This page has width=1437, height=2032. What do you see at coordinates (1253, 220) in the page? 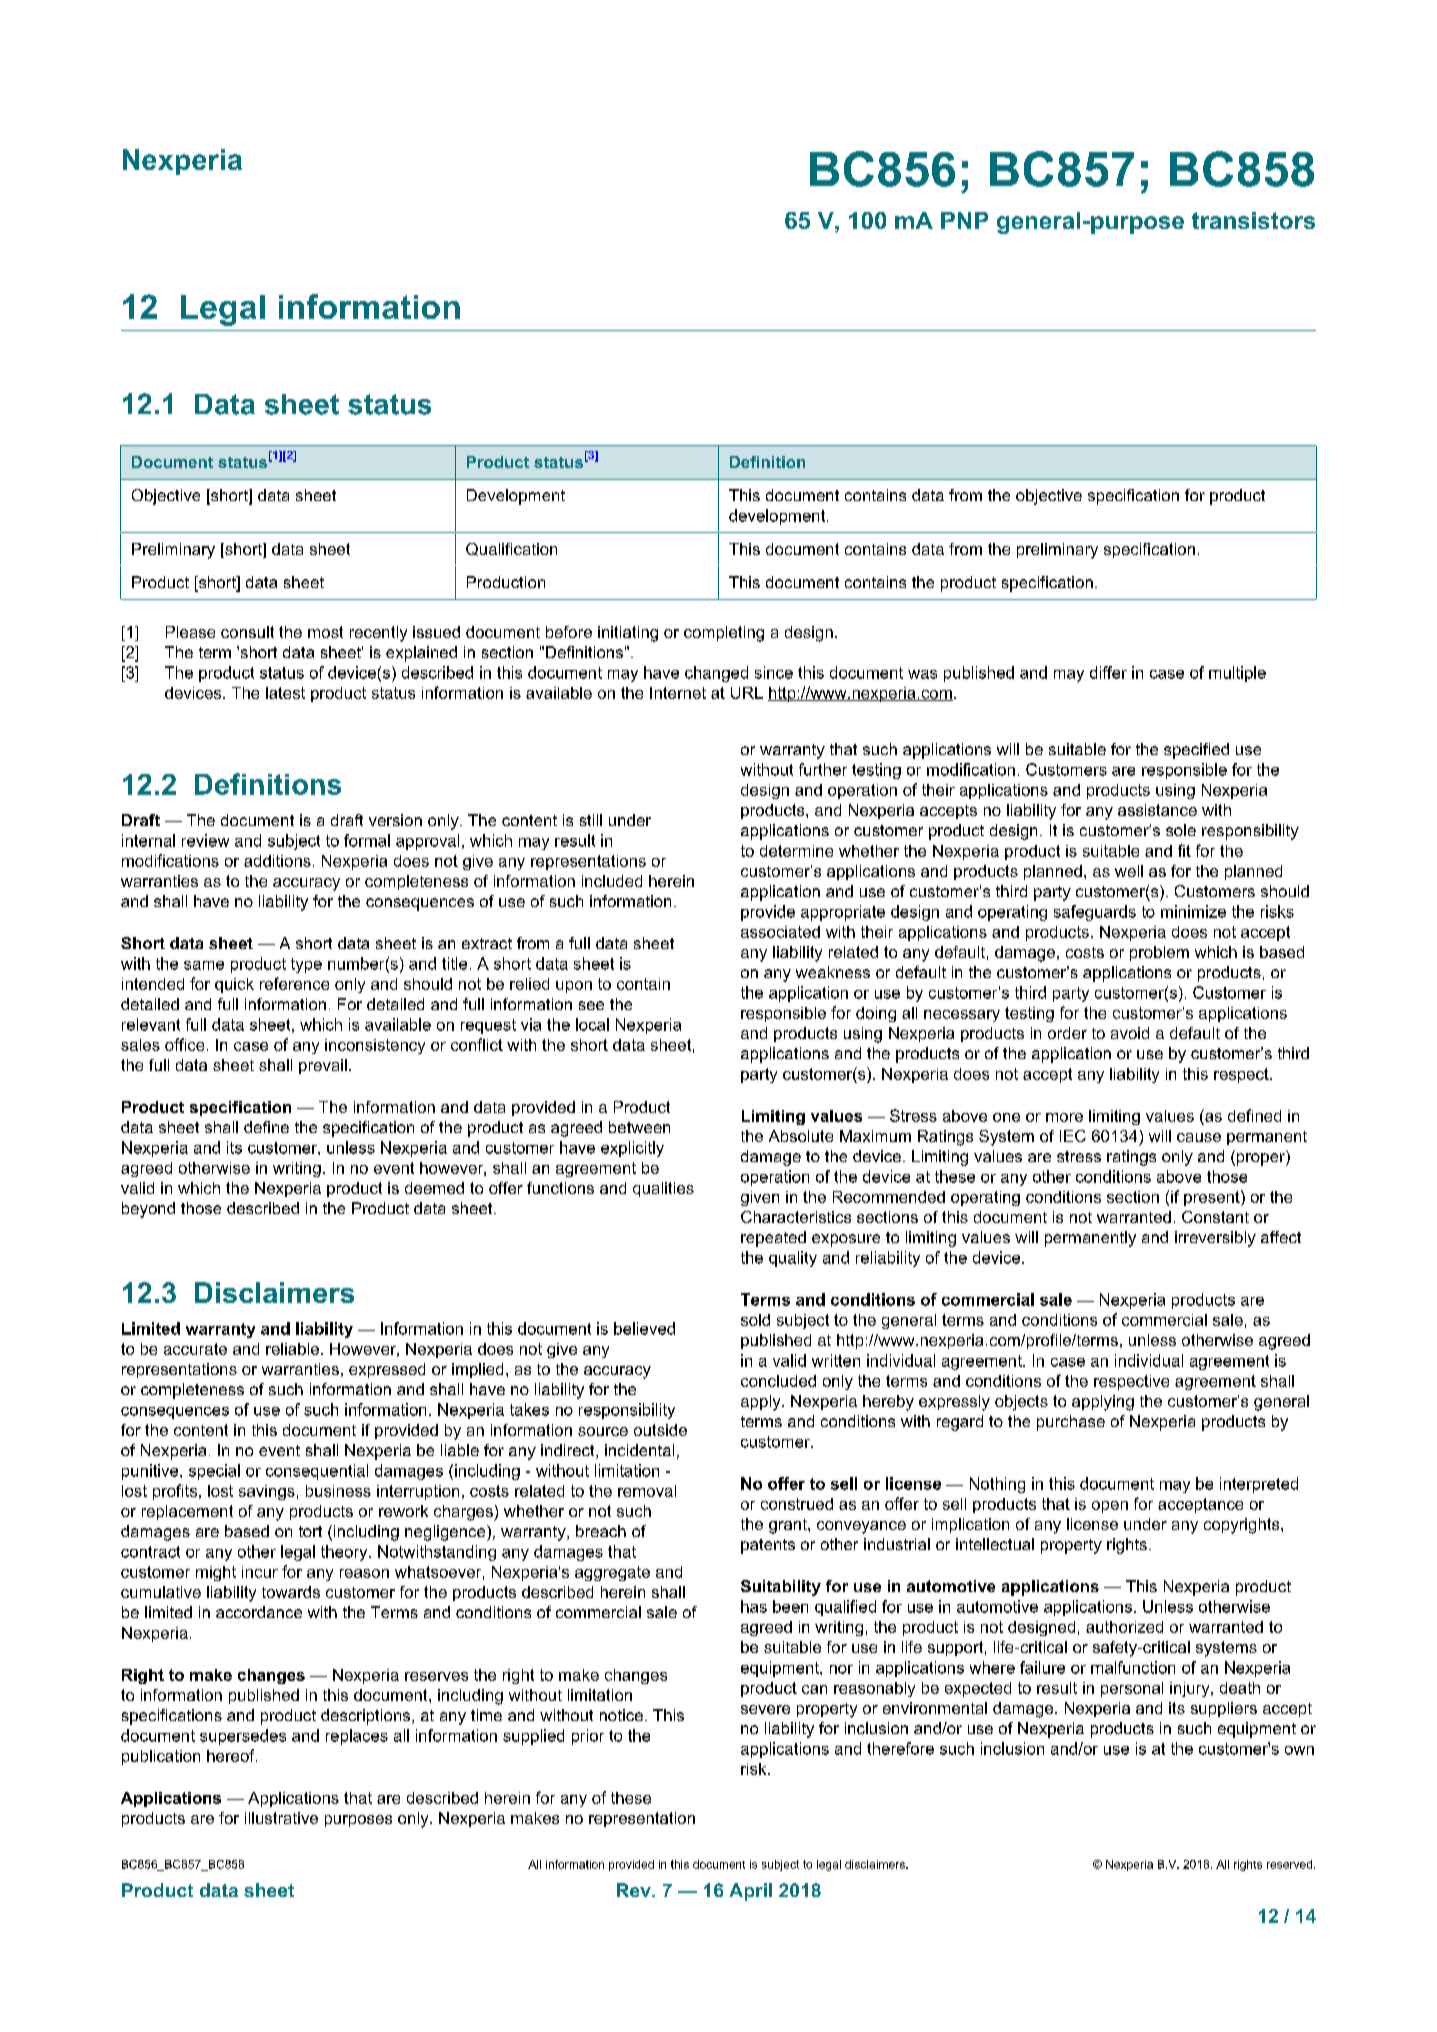
I see `transistors` at bounding box center [1253, 220].
